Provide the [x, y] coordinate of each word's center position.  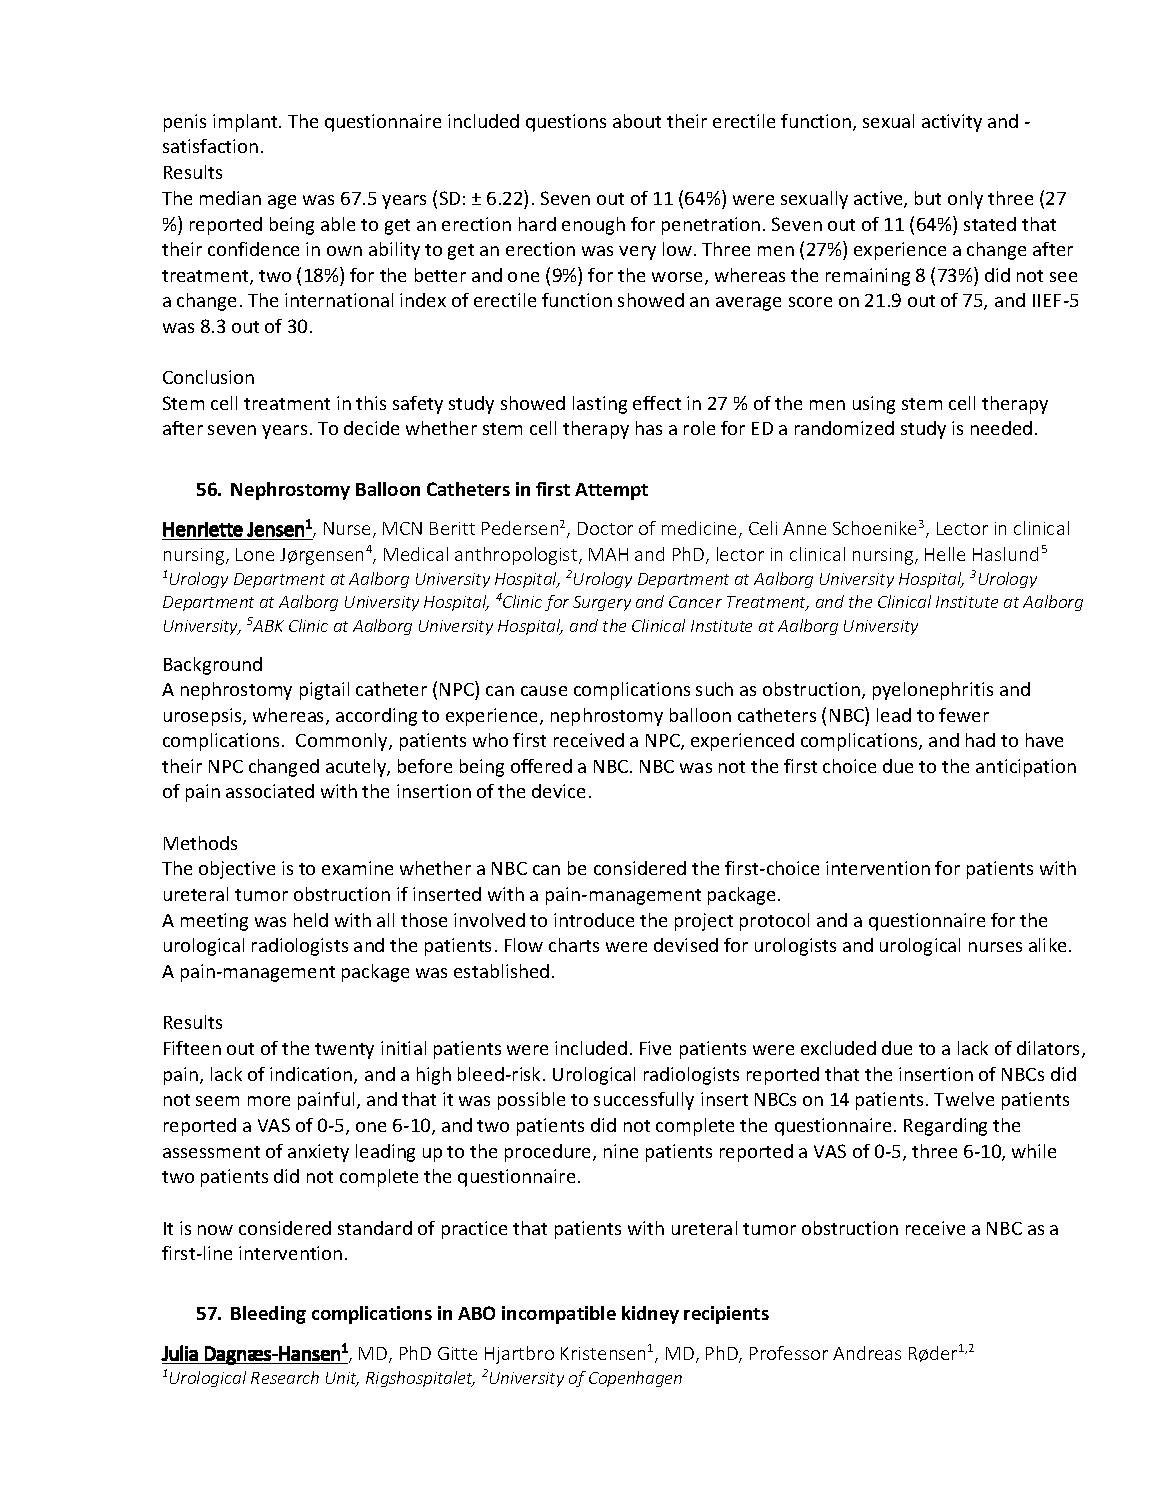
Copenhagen [635, 1379]
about [637, 121]
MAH [608, 554]
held [311, 920]
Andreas [867, 1353]
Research [285, 1377]
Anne [804, 528]
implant [246, 123]
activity [952, 123]
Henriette [203, 529]
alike [1049, 945]
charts [574, 945]
